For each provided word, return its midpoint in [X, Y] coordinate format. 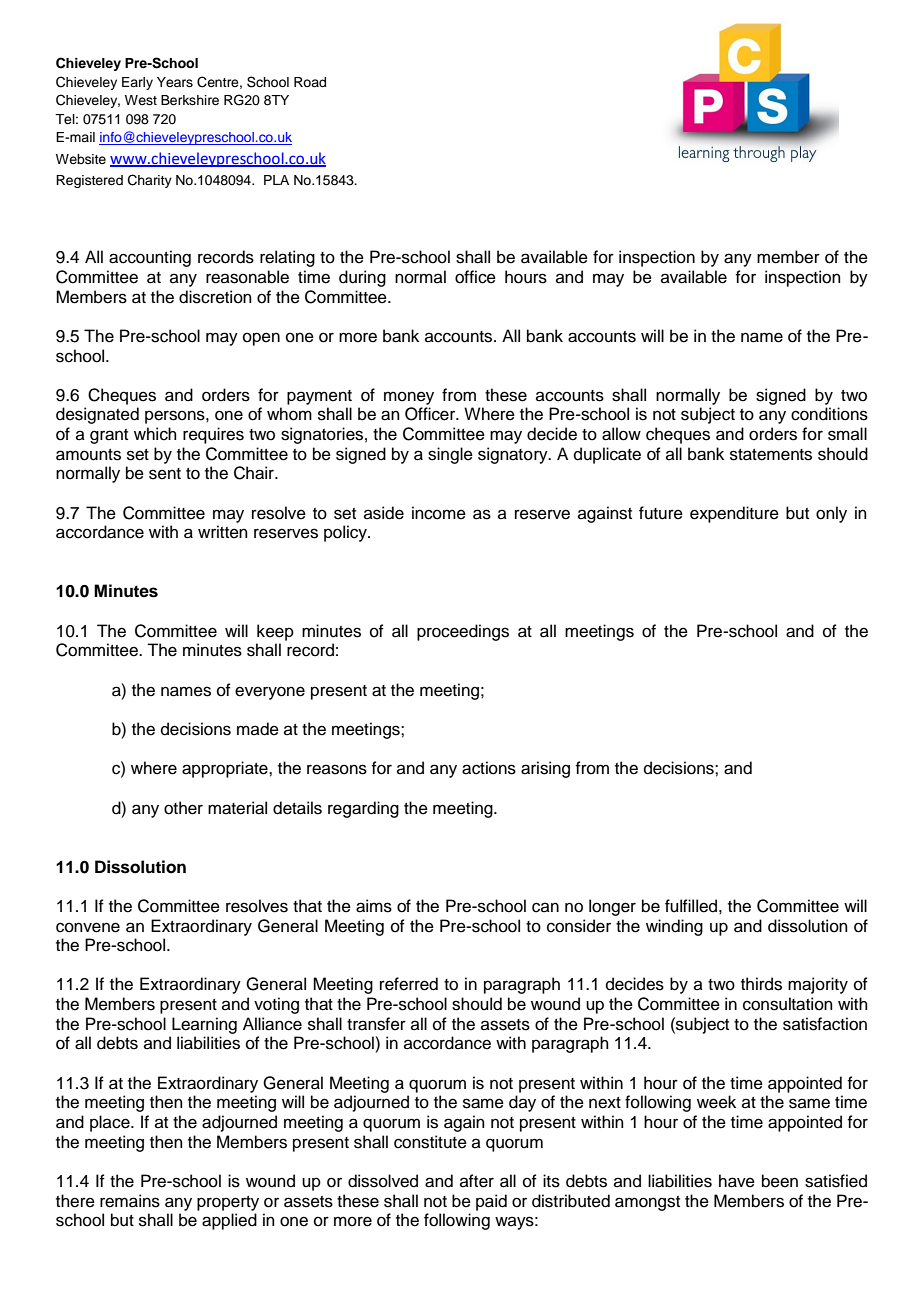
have [737, 1181]
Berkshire [190, 100]
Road [310, 82]
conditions [829, 414]
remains [130, 1201]
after [477, 1181]
